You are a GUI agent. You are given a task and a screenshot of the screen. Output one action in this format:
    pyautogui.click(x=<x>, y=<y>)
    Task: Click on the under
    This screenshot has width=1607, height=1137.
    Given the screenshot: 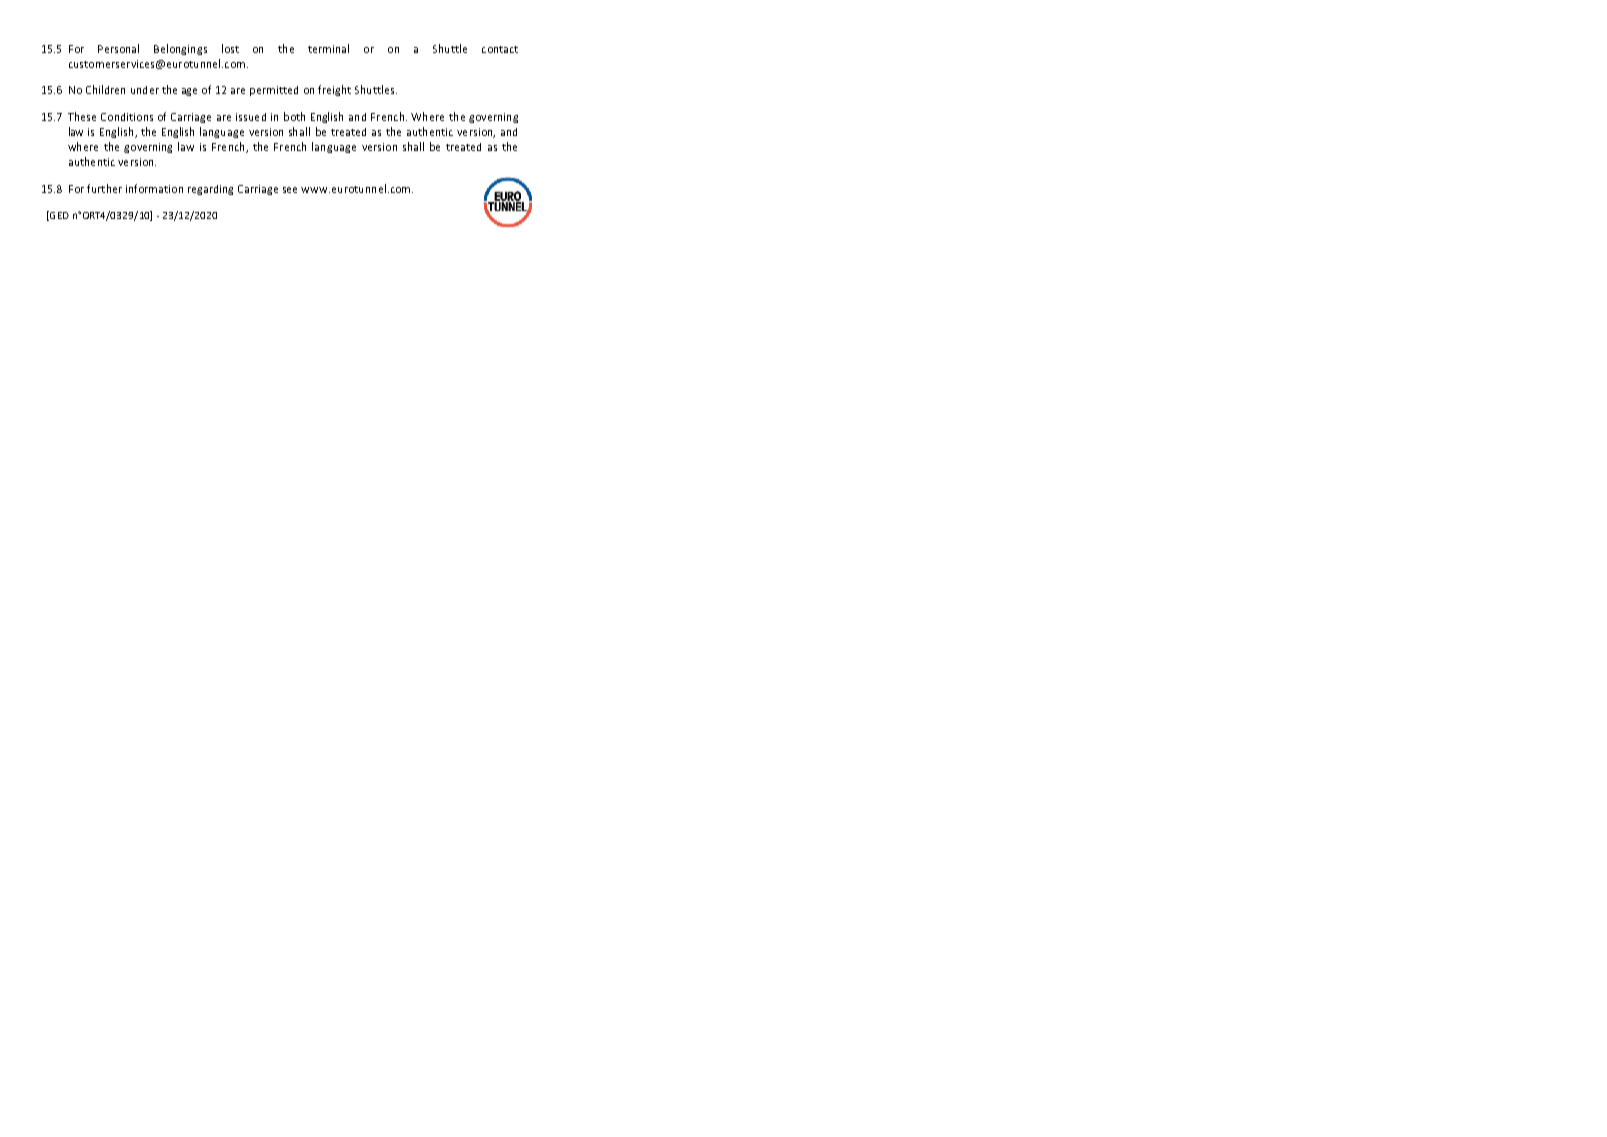 What is the action you would take?
    pyautogui.click(x=145, y=90)
